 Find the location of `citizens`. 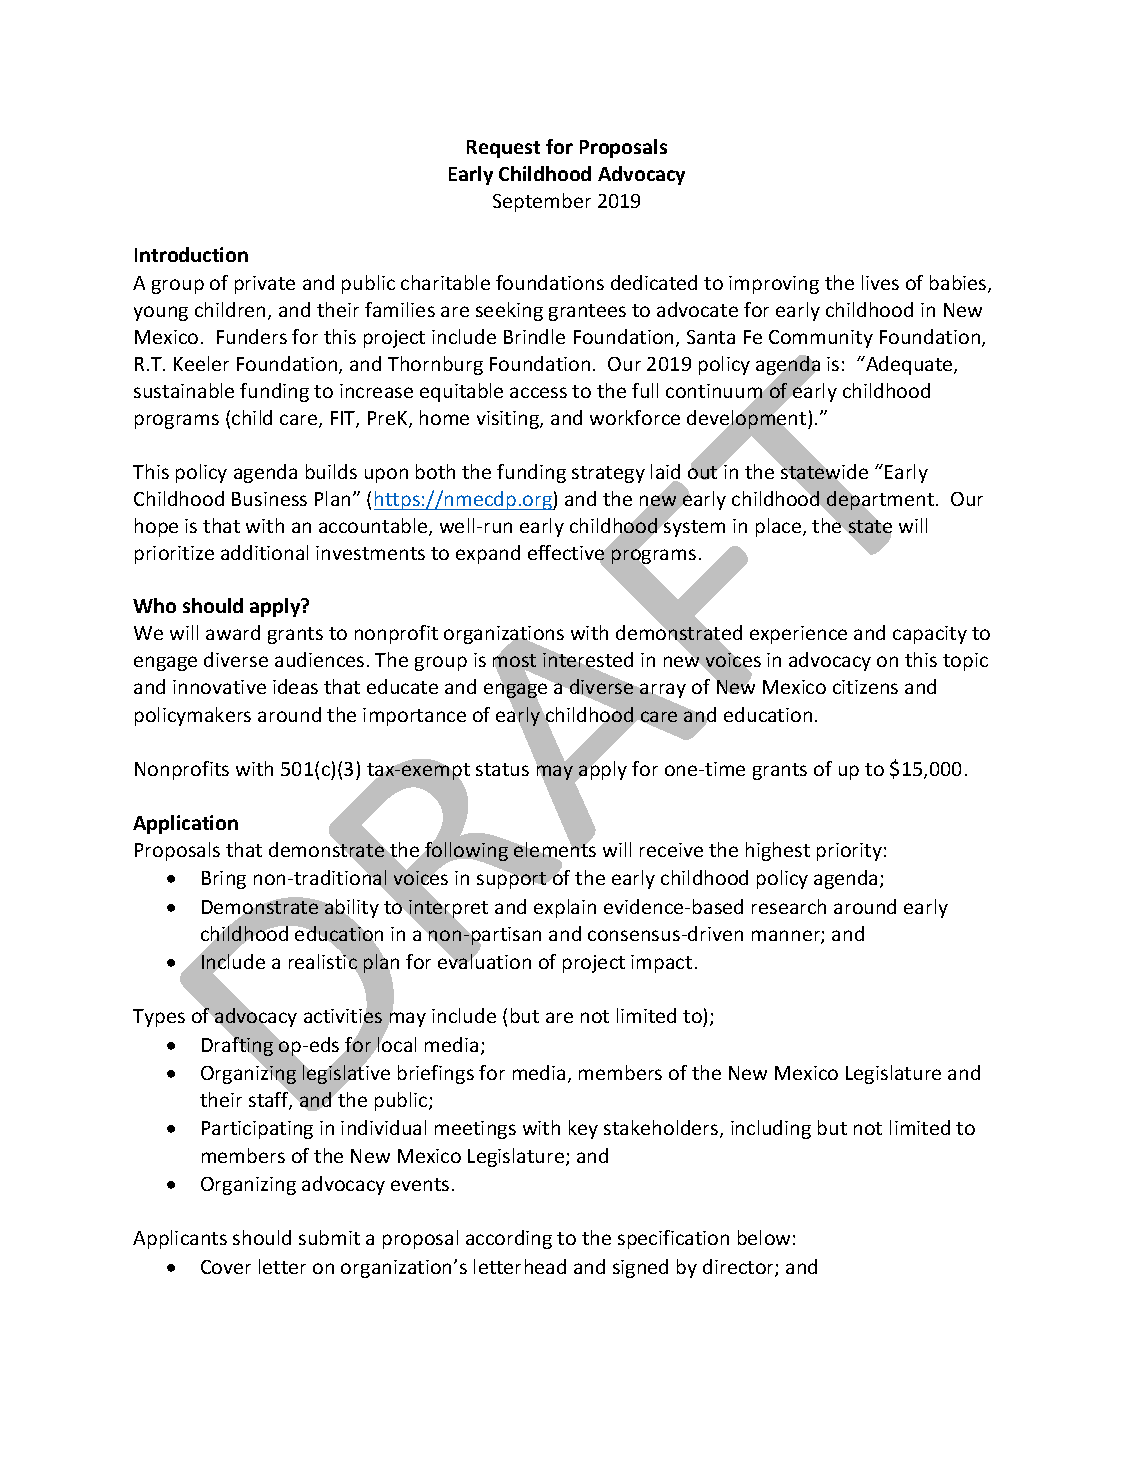

citizens is located at coordinates (865, 687).
